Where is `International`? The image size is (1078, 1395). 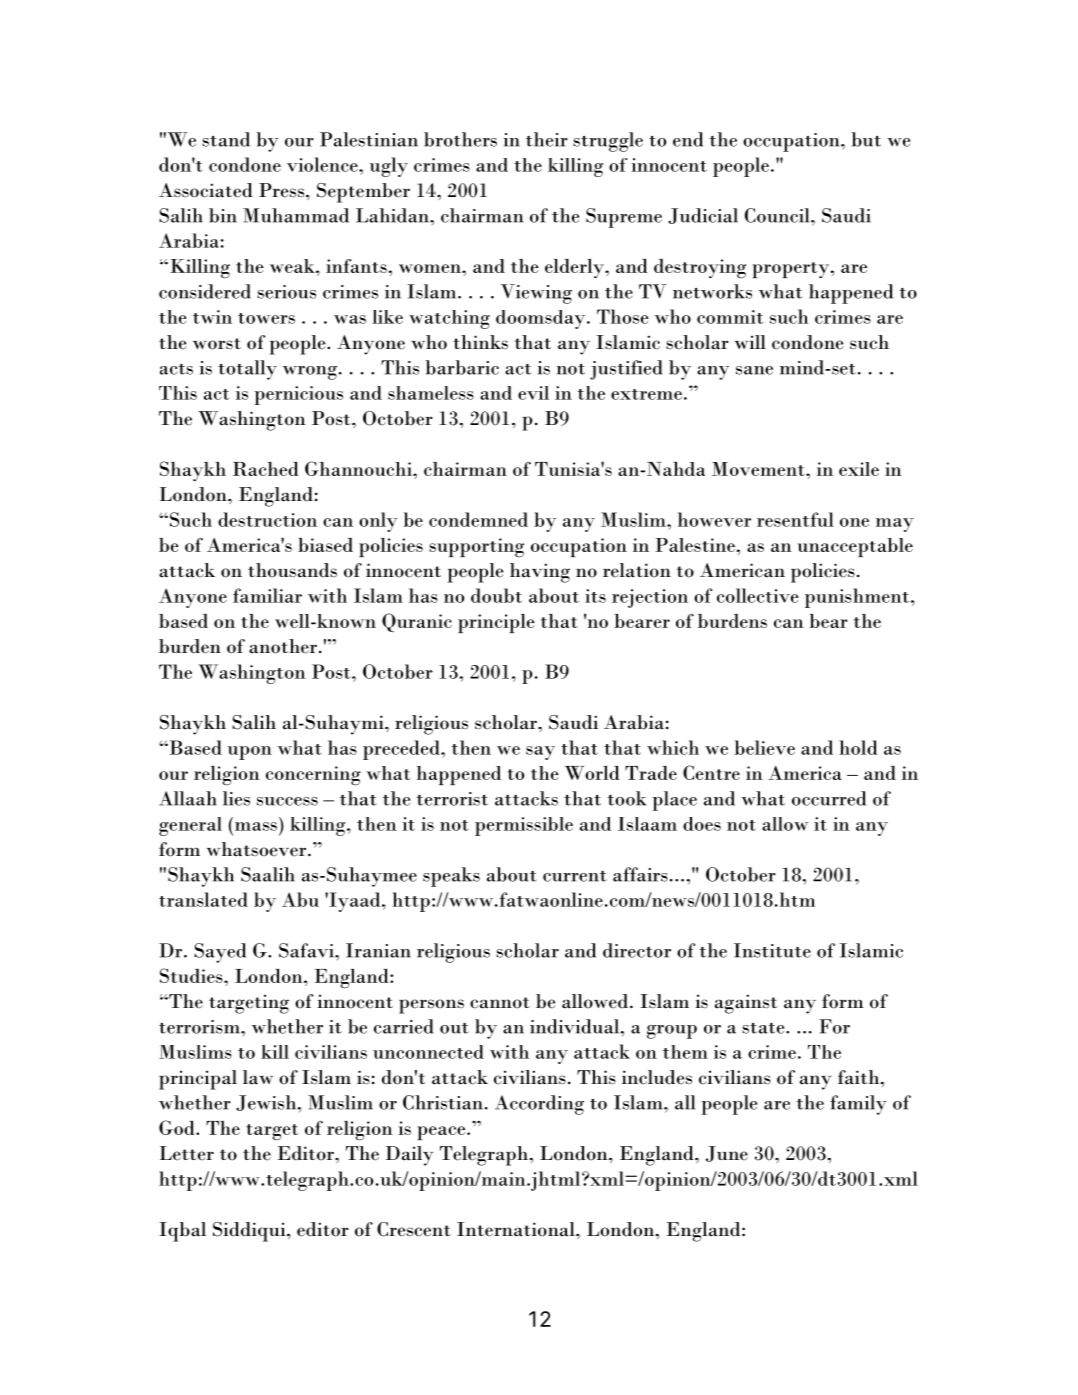 International is located at coordinates (517, 1229).
